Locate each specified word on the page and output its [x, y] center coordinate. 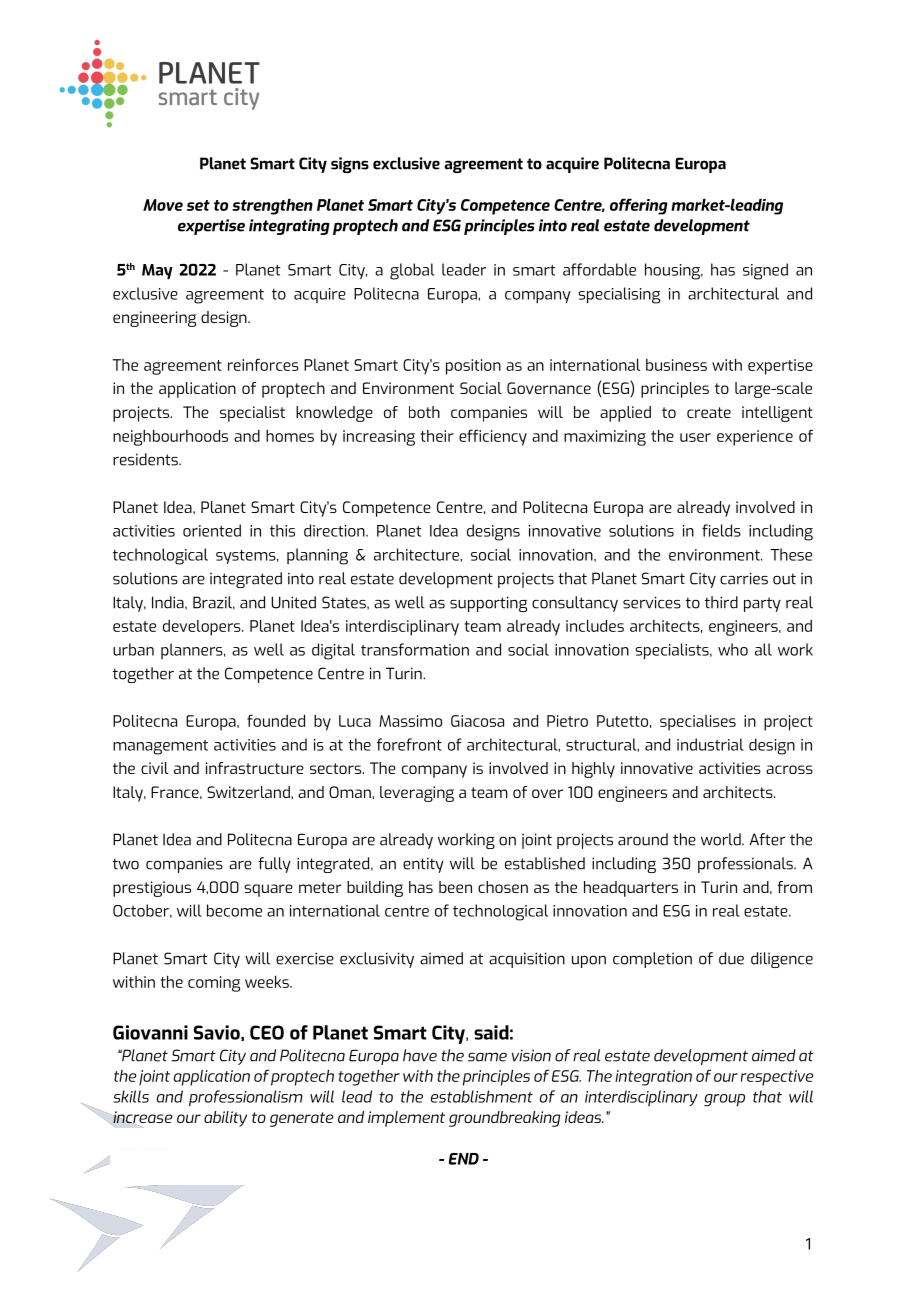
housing [673, 271]
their [437, 436]
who [733, 649]
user [695, 437]
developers [203, 628]
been [455, 887]
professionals [746, 865]
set [198, 205]
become [234, 910]
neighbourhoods [170, 437]
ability [225, 1119]
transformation [415, 649]
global [412, 271]
